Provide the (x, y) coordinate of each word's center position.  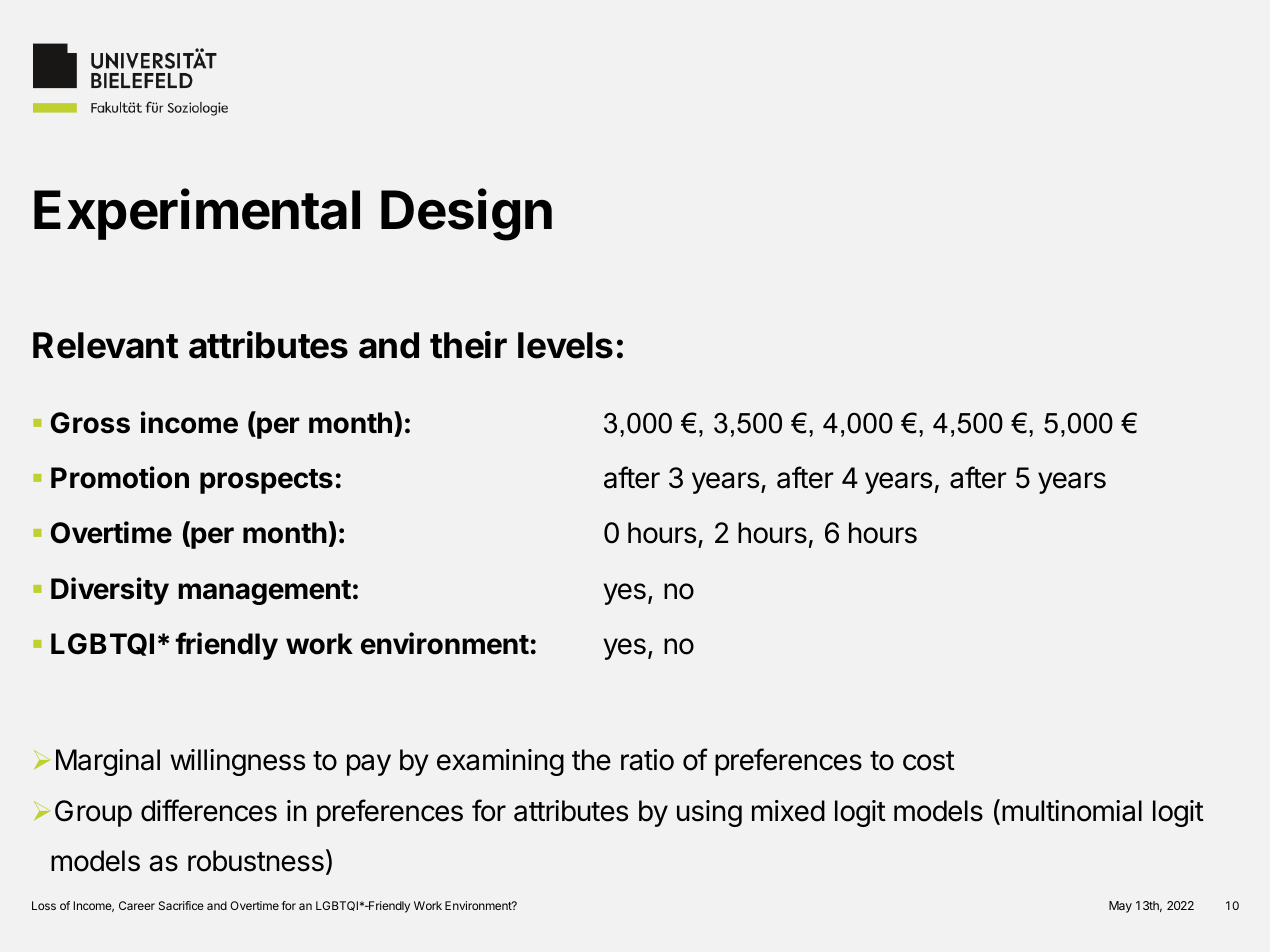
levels (565, 345)
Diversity (110, 591)
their (468, 345)
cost (929, 761)
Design (466, 214)
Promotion (120, 477)
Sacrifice (181, 905)
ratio (647, 760)
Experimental (197, 214)
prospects (266, 481)
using (709, 813)
